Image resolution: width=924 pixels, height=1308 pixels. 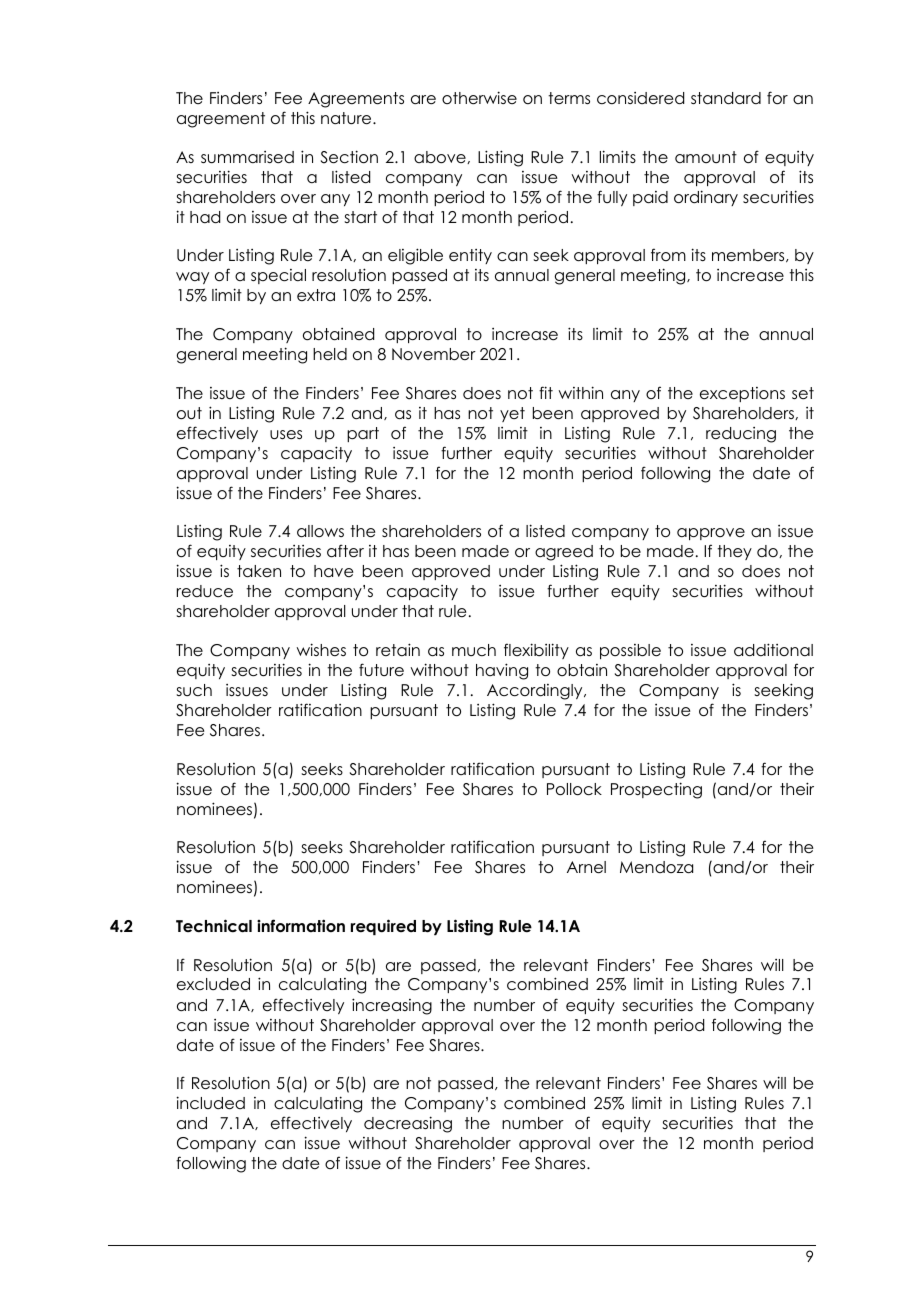 What do you see at coordinates (726, 98) in the screenshot?
I see `standard` at bounding box center [726, 98].
